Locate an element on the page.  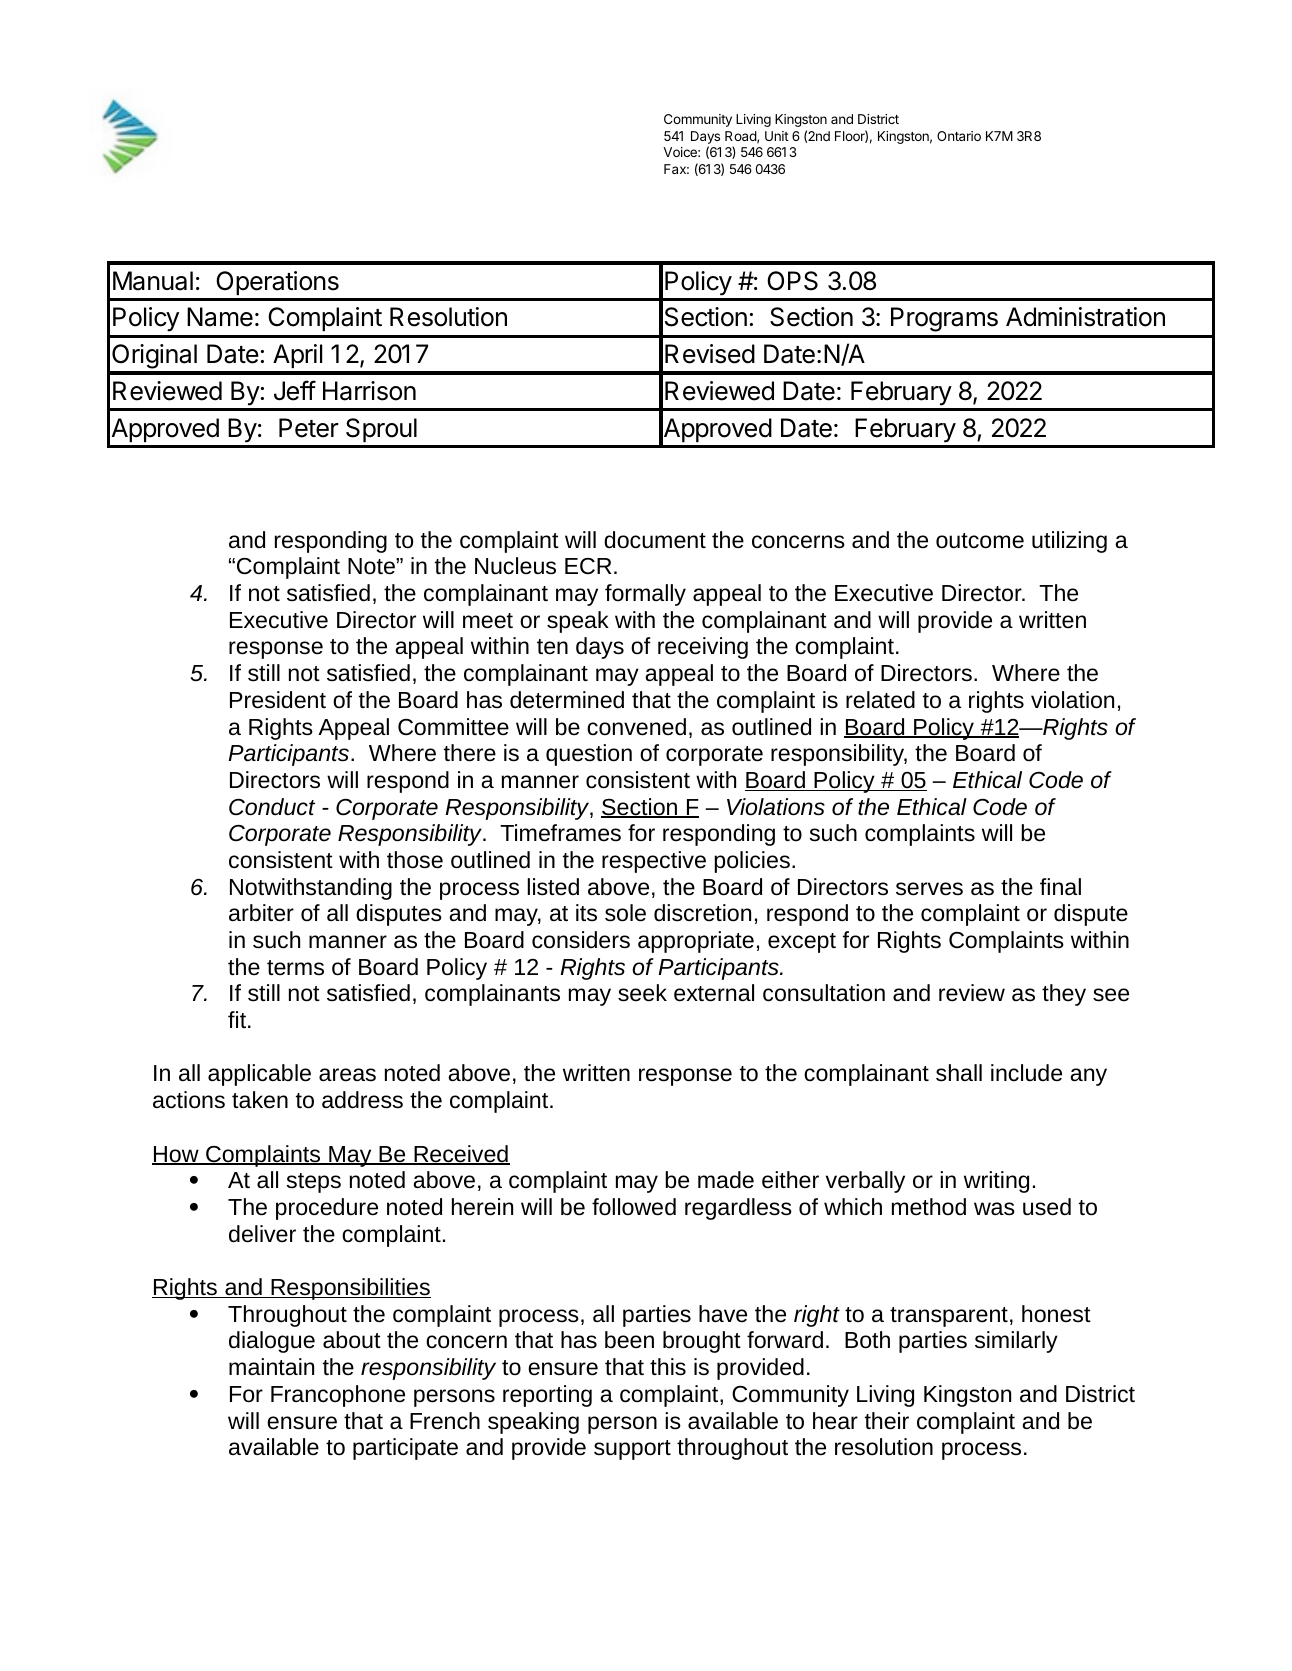
serves is located at coordinates (929, 889).
